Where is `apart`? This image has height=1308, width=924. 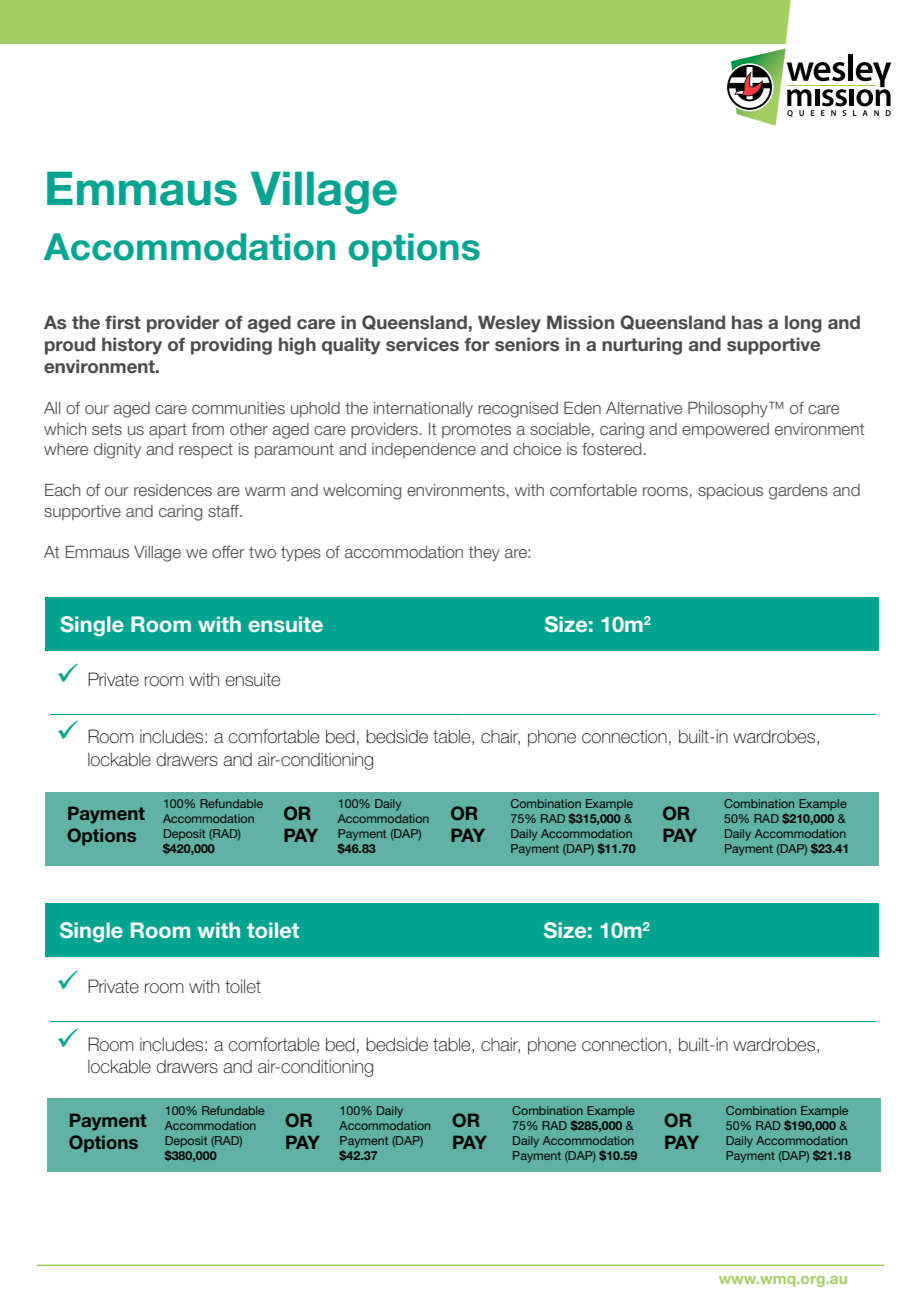
apart is located at coordinates (168, 430).
